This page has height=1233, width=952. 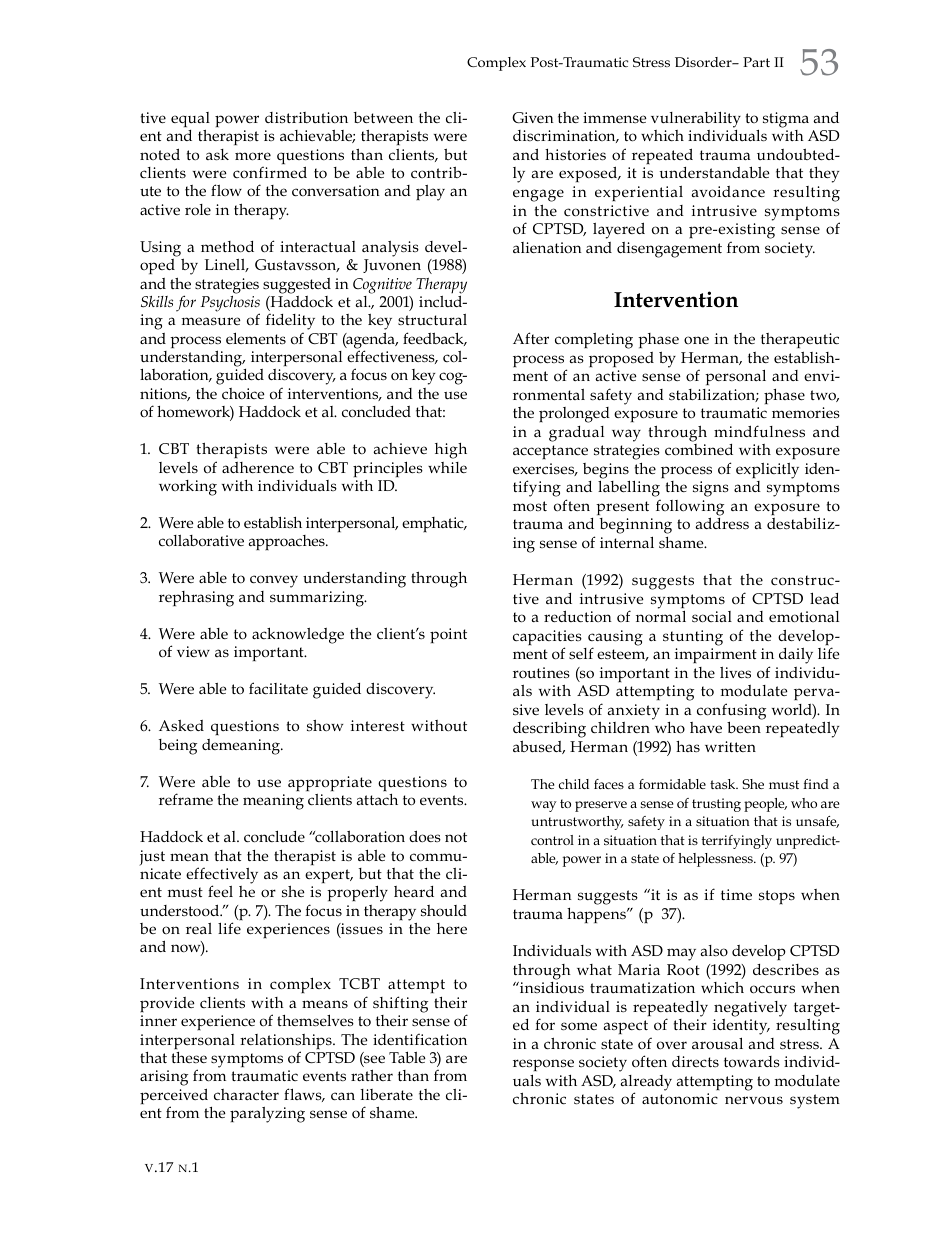 What do you see at coordinates (533, 117) in the page?
I see `Given` at bounding box center [533, 117].
